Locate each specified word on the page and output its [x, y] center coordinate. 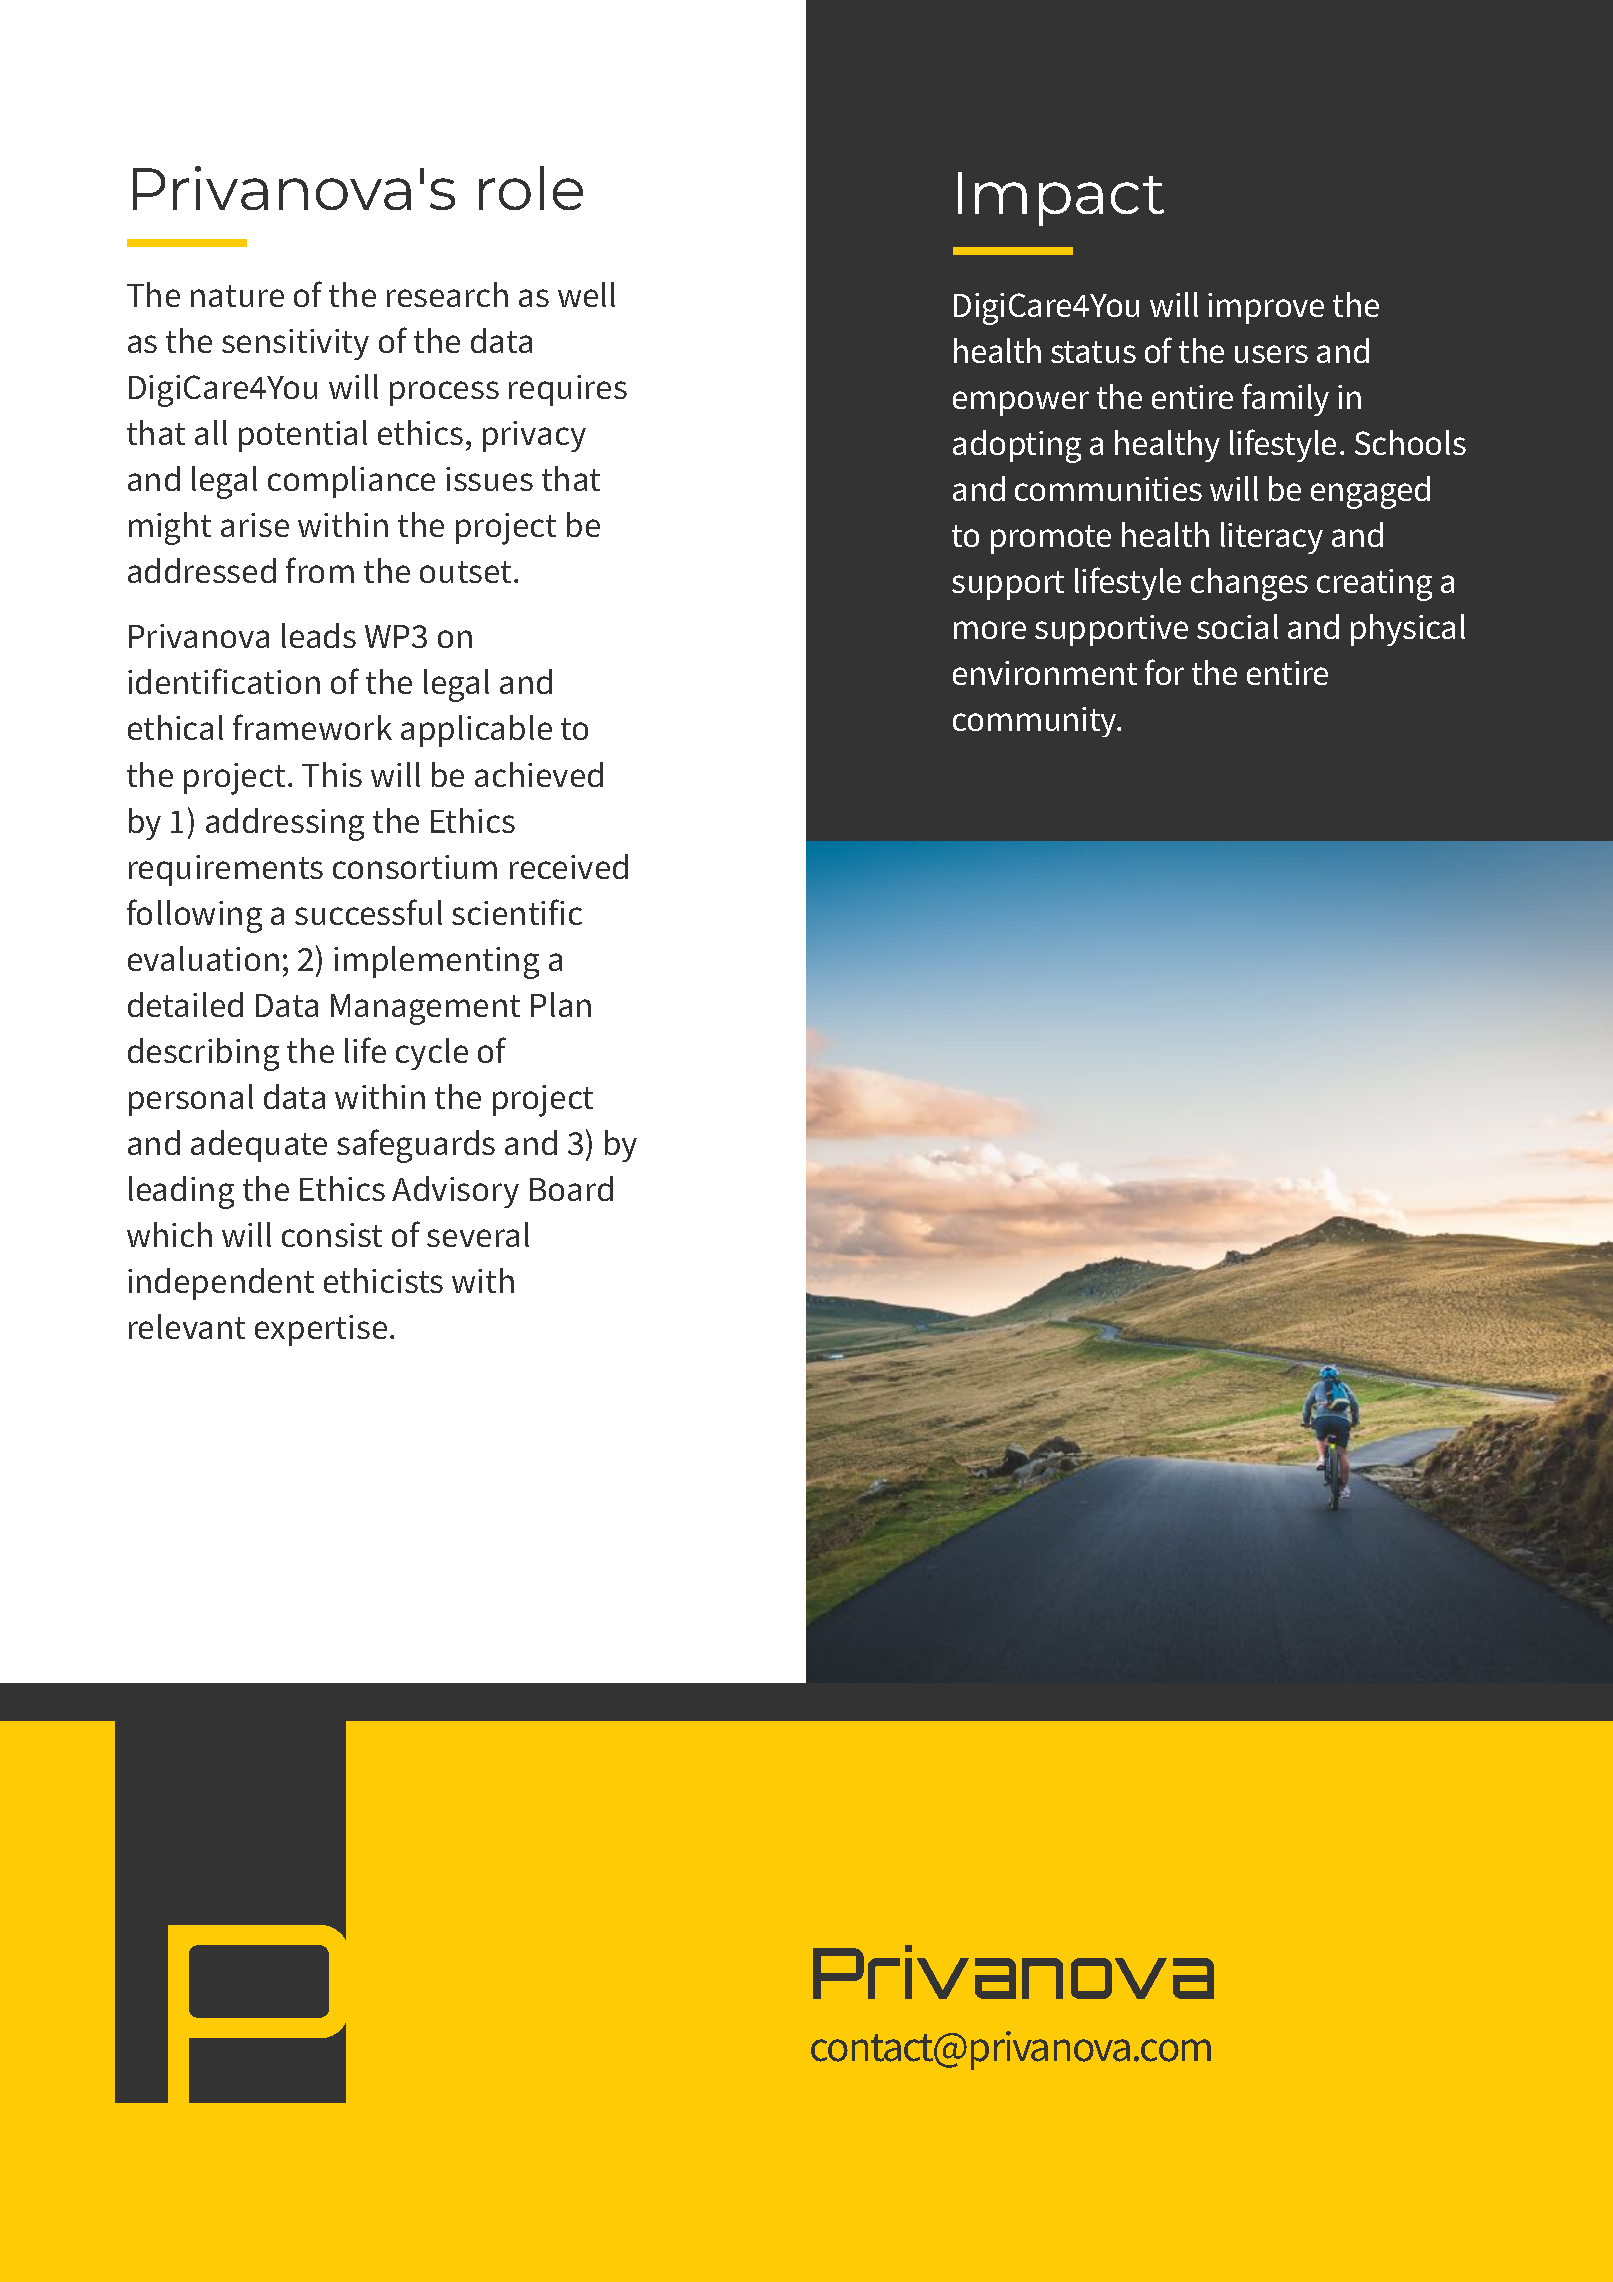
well [586, 294]
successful [368, 912]
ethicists [383, 1280]
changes [1249, 584]
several [478, 1234]
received [569, 866]
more [990, 630]
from [320, 570]
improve [1266, 308]
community [1036, 722]
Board [571, 1188]
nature [237, 296]
